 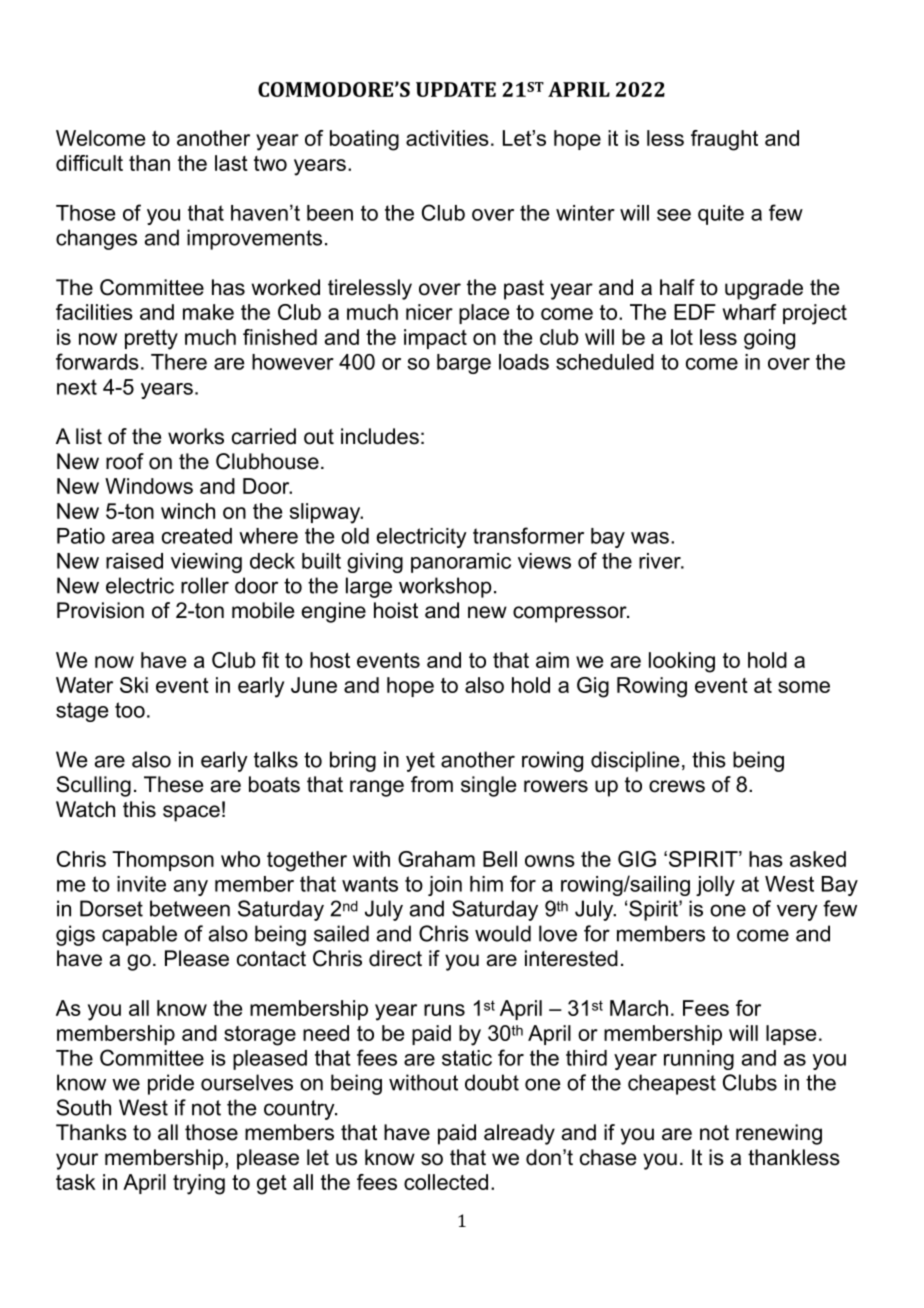 What do you see at coordinates (380, 436) in the document?
I see `includes` at bounding box center [380, 436].
